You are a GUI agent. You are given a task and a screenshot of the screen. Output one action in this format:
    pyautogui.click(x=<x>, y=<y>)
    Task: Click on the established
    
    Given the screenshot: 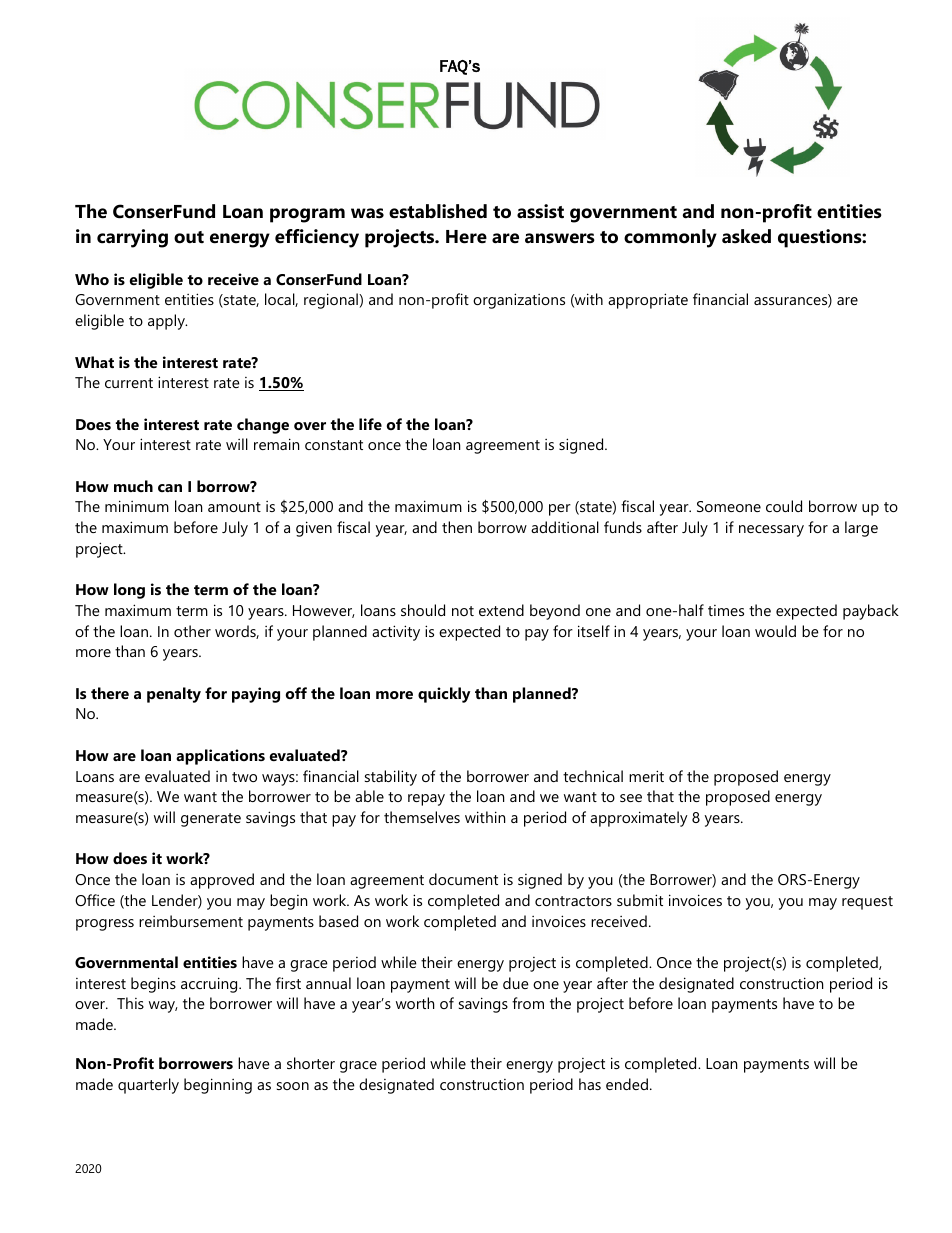 What is the action you would take?
    pyautogui.click(x=438, y=211)
